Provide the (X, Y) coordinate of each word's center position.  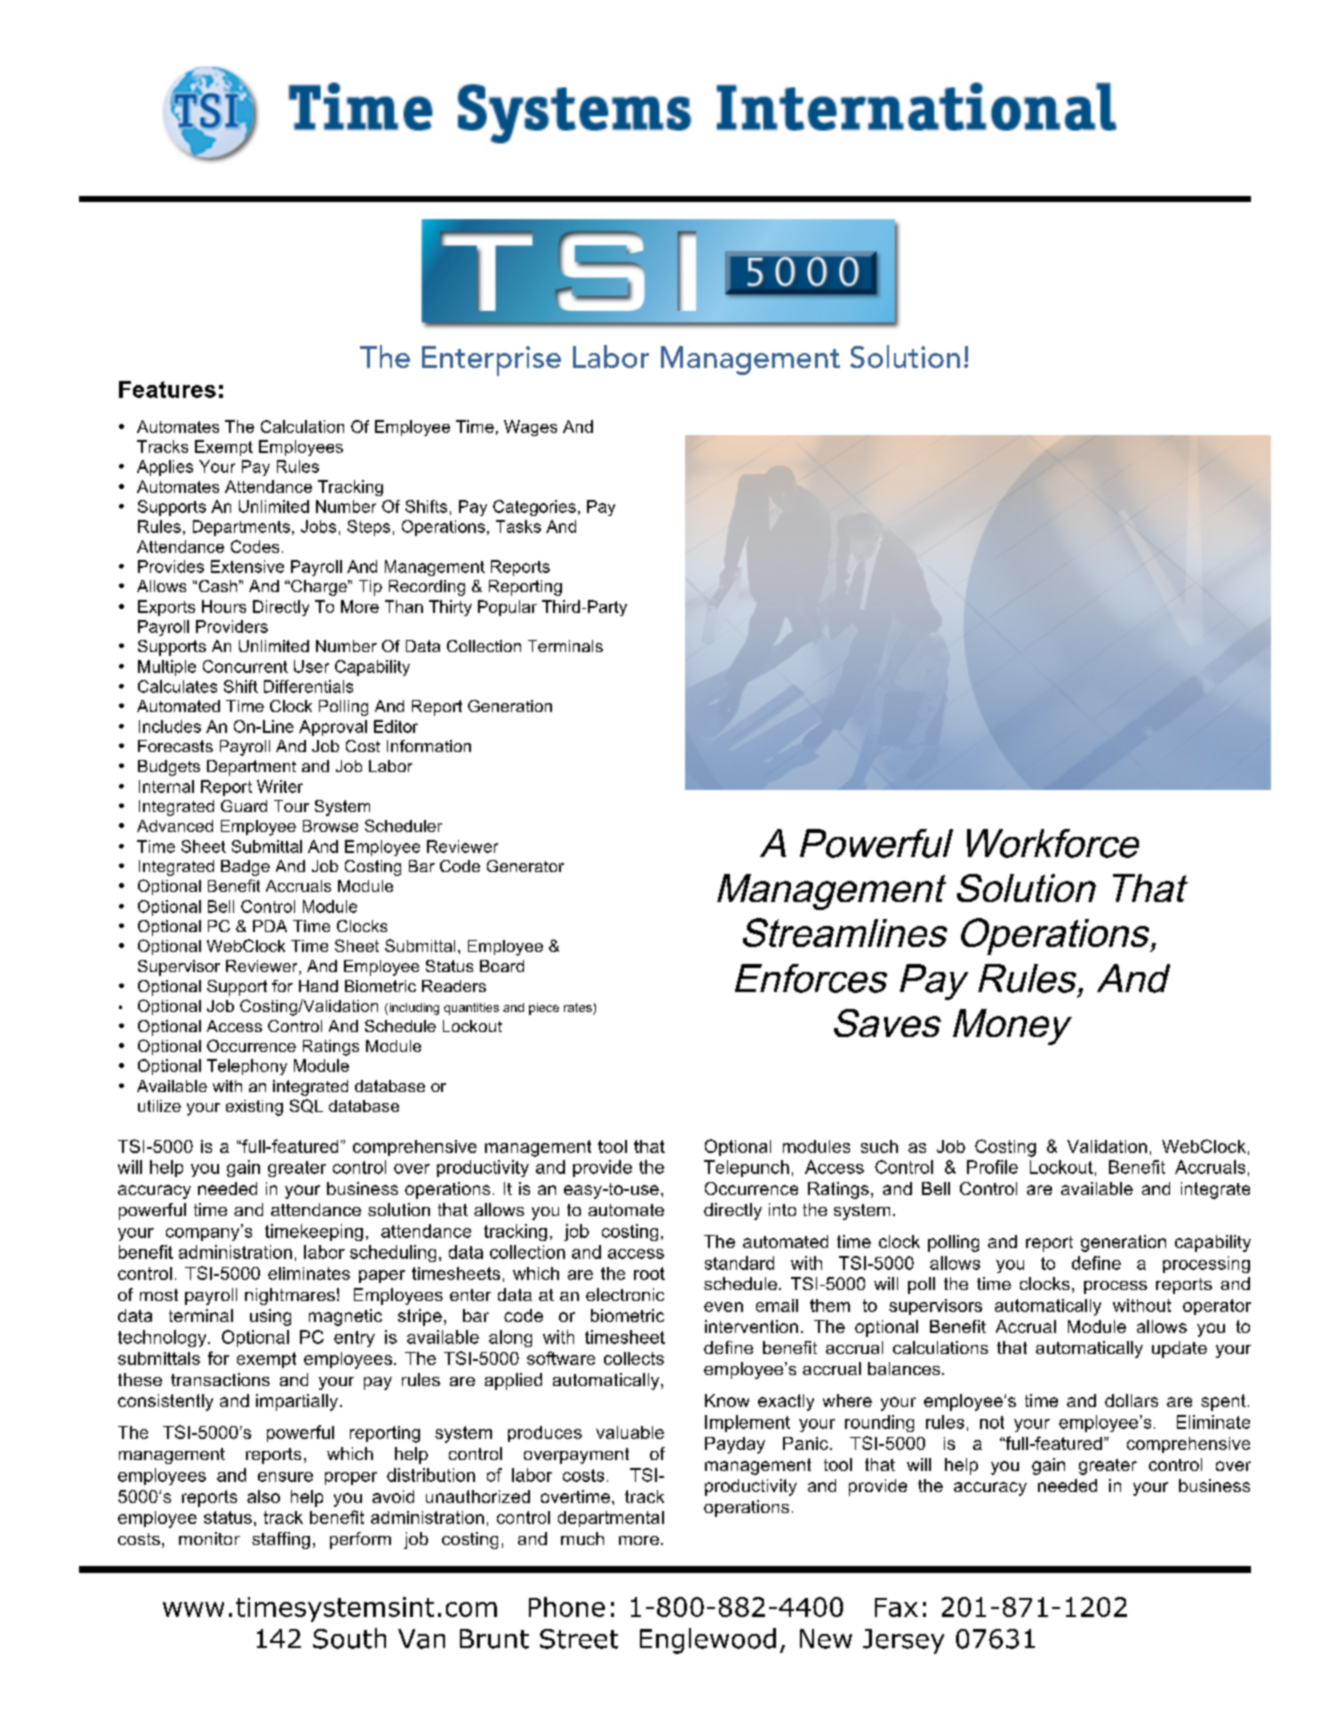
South (349, 1638)
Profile (992, 1167)
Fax (896, 1607)
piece (544, 1009)
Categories (534, 508)
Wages (530, 428)
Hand (318, 986)
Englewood (708, 1641)
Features (167, 389)
